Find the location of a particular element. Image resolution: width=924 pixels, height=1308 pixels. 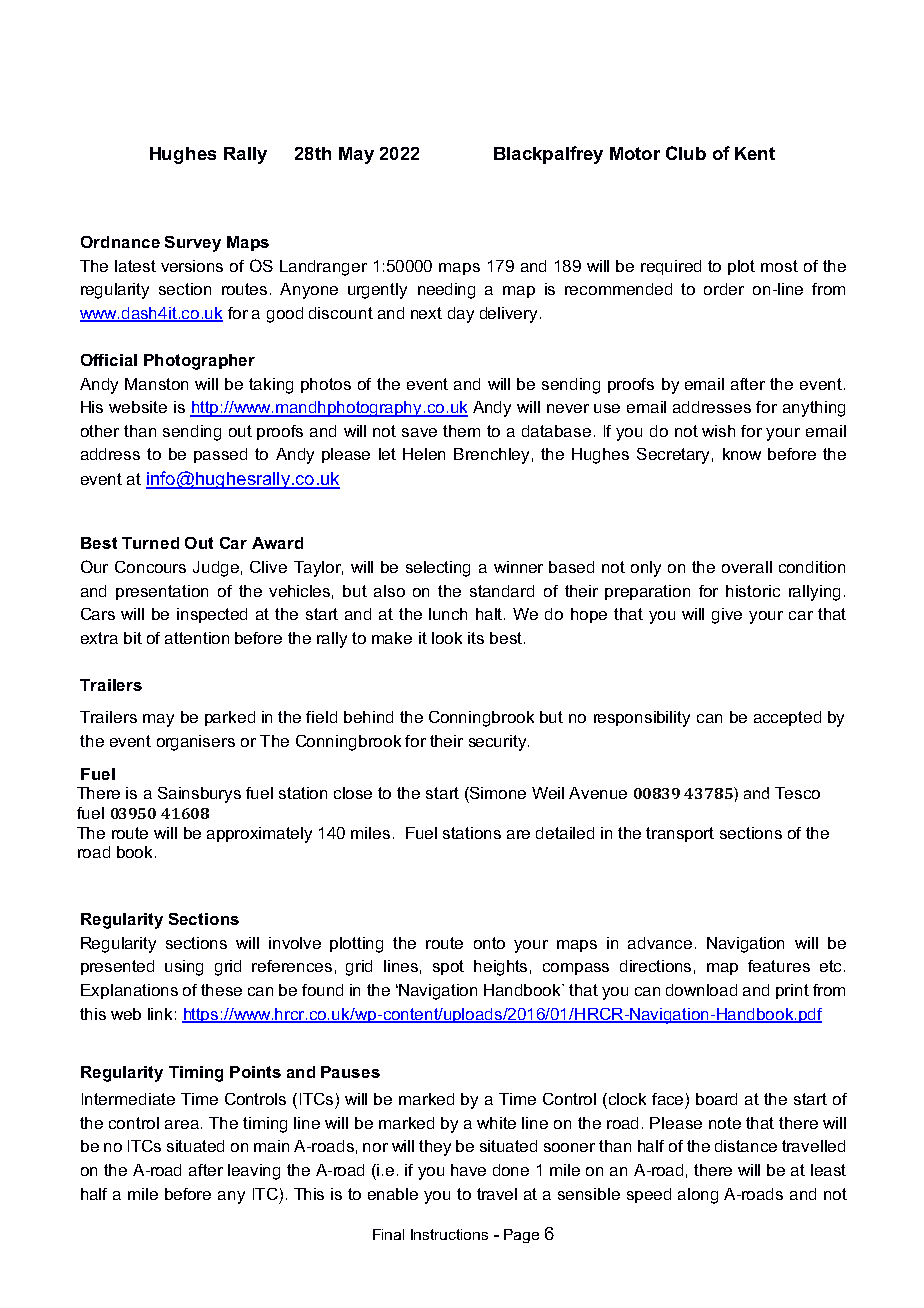

leaving is located at coordinates (254, 1172).
